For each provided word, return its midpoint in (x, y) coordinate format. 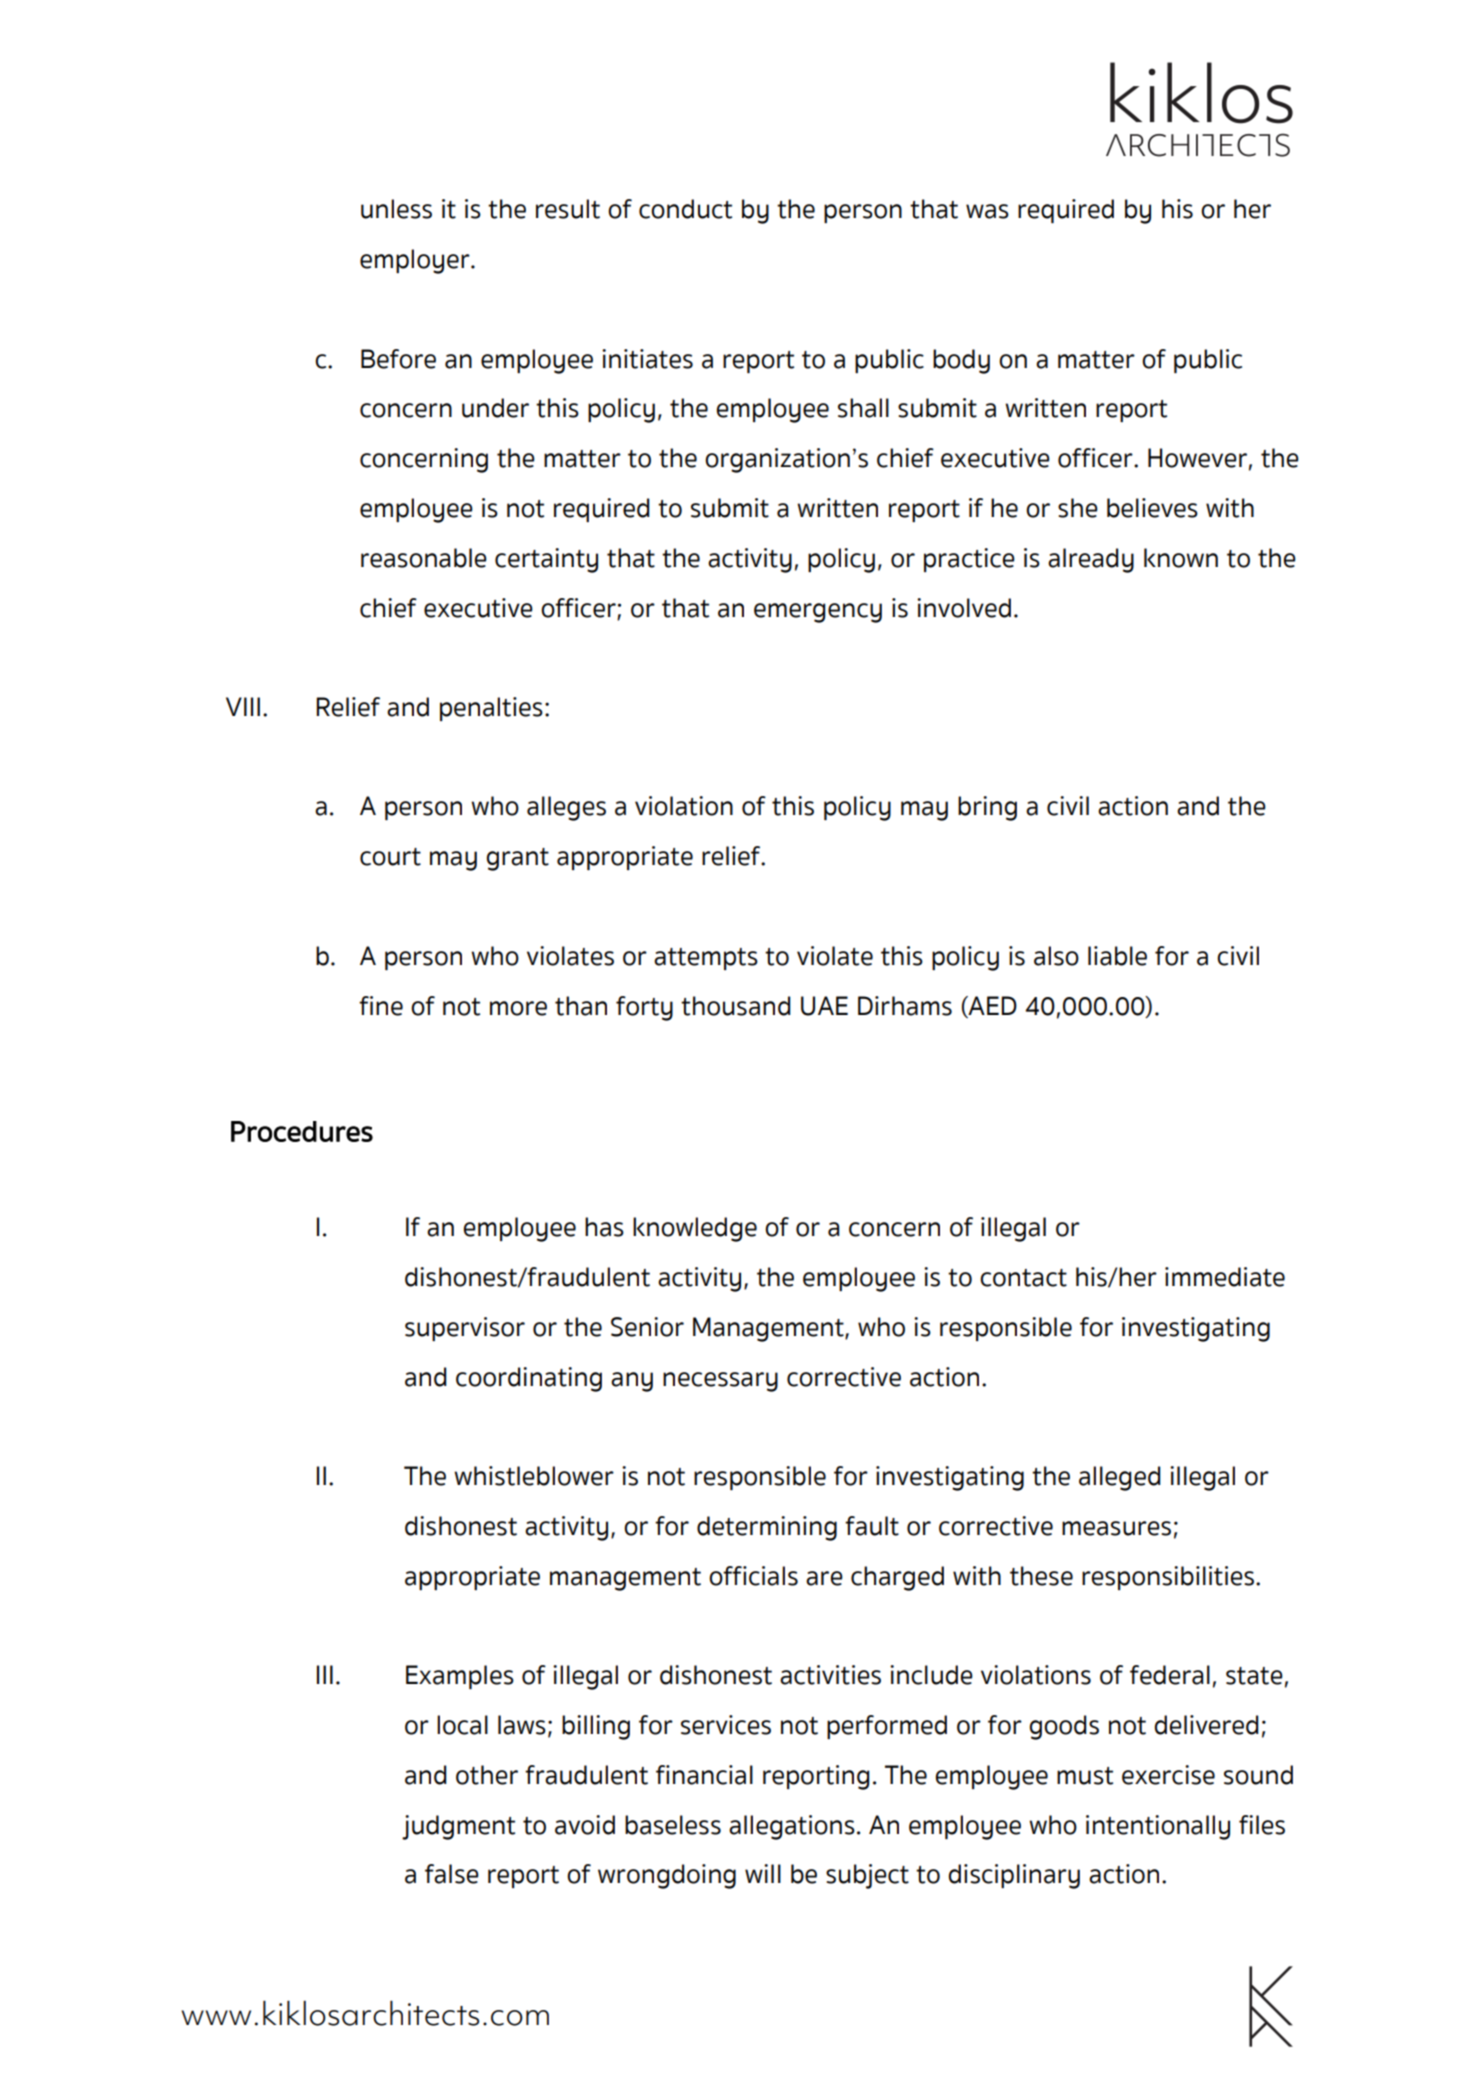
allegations (792, 1827)
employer (416, 261)
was (987, 211)
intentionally (1158, 1827)
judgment (458, 1827)
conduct (685, 209)
